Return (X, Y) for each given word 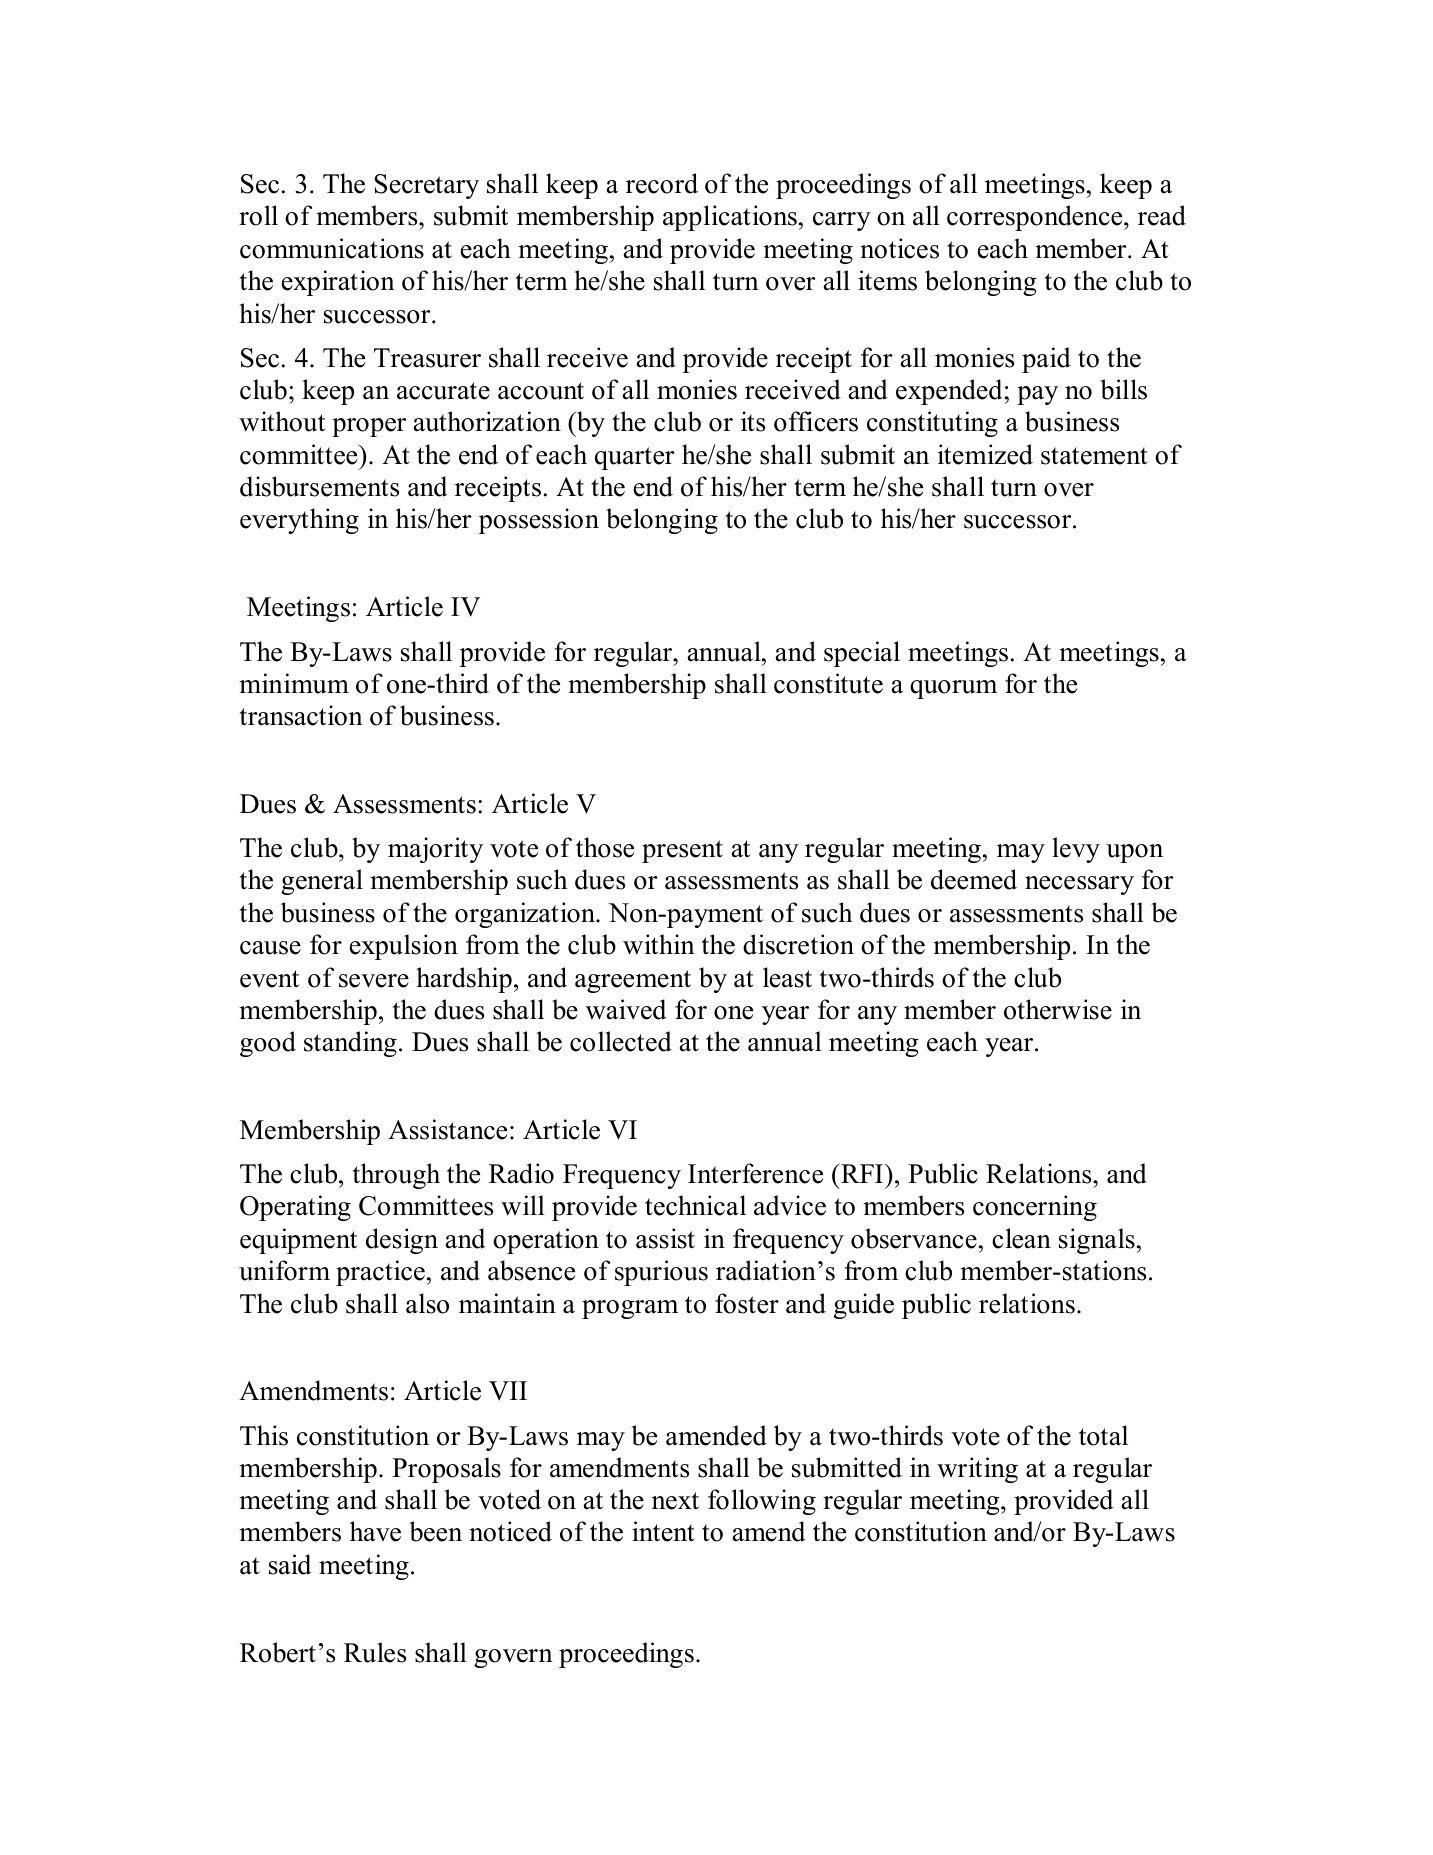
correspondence (1036, 218)
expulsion (404, 947)
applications (730, 218)
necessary (1079, 885)
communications (332, 248)
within (659, 944)
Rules (375, 1652)
